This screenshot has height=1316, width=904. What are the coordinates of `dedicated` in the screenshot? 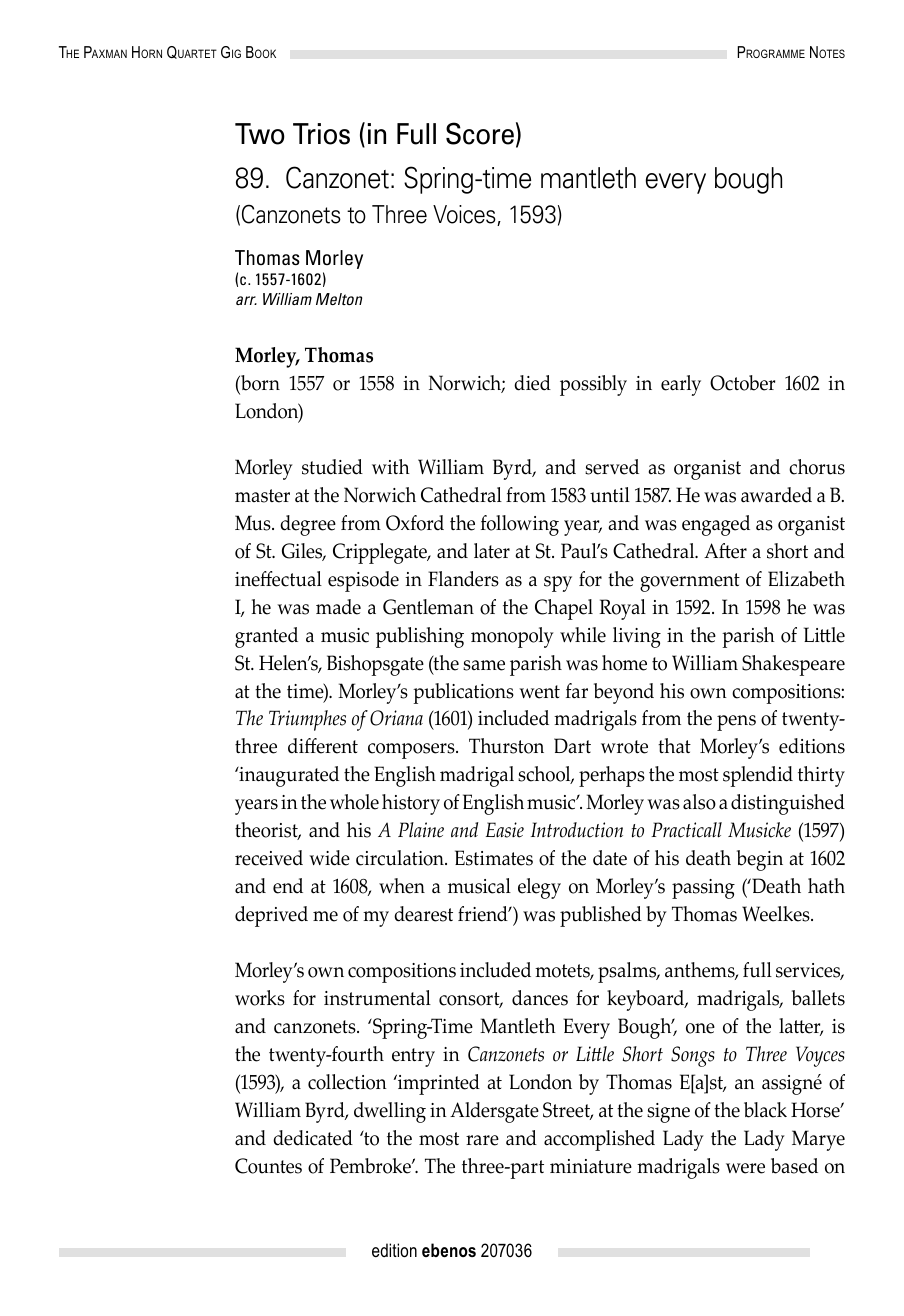 It's located at (313, 1138).
